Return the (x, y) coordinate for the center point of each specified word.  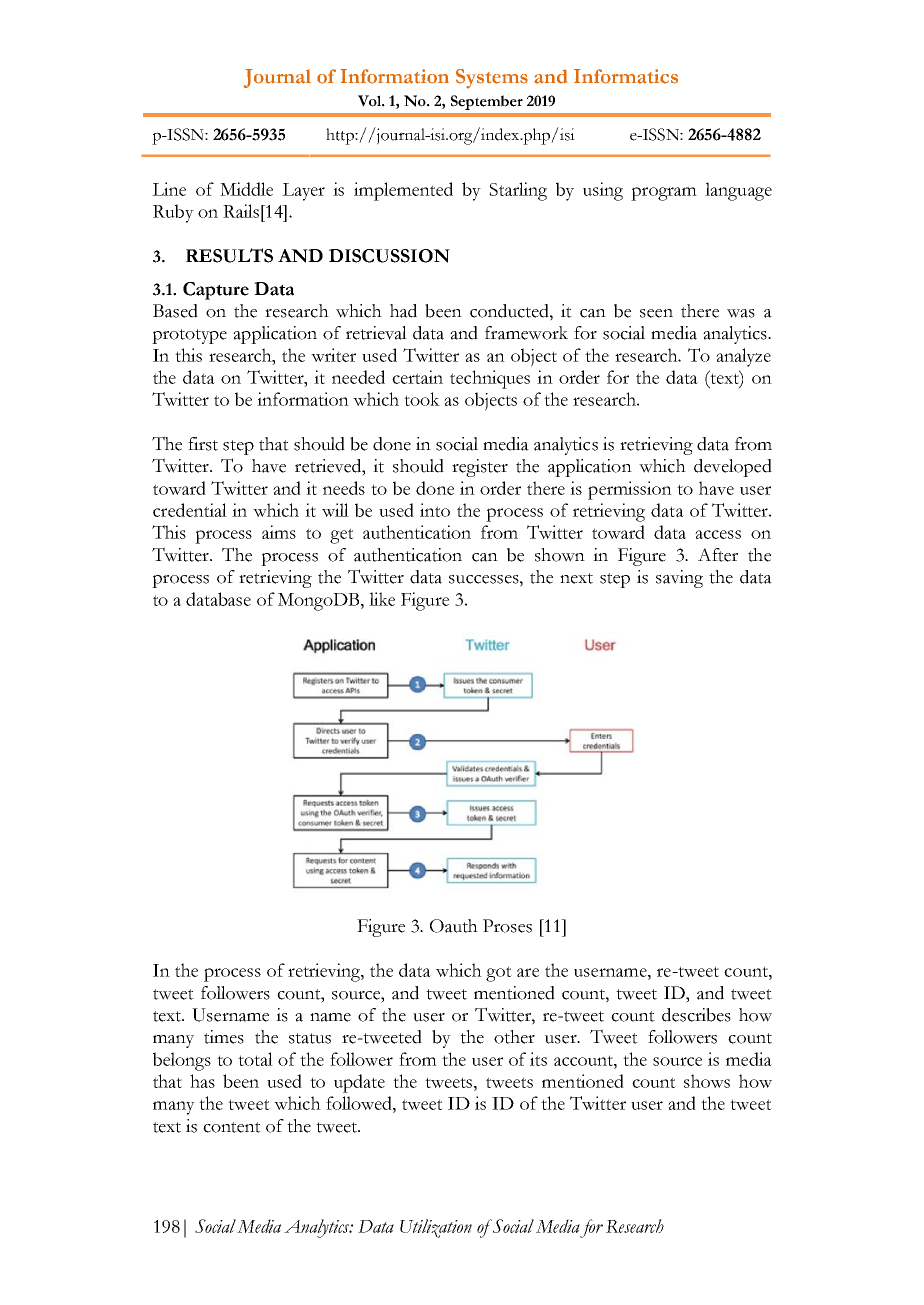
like (382, 599)
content (232, 1127)
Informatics (626, 76)
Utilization (436, 1228)
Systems (492, 79)
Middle (246, 189)
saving (679, 579)
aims (279, 532)
